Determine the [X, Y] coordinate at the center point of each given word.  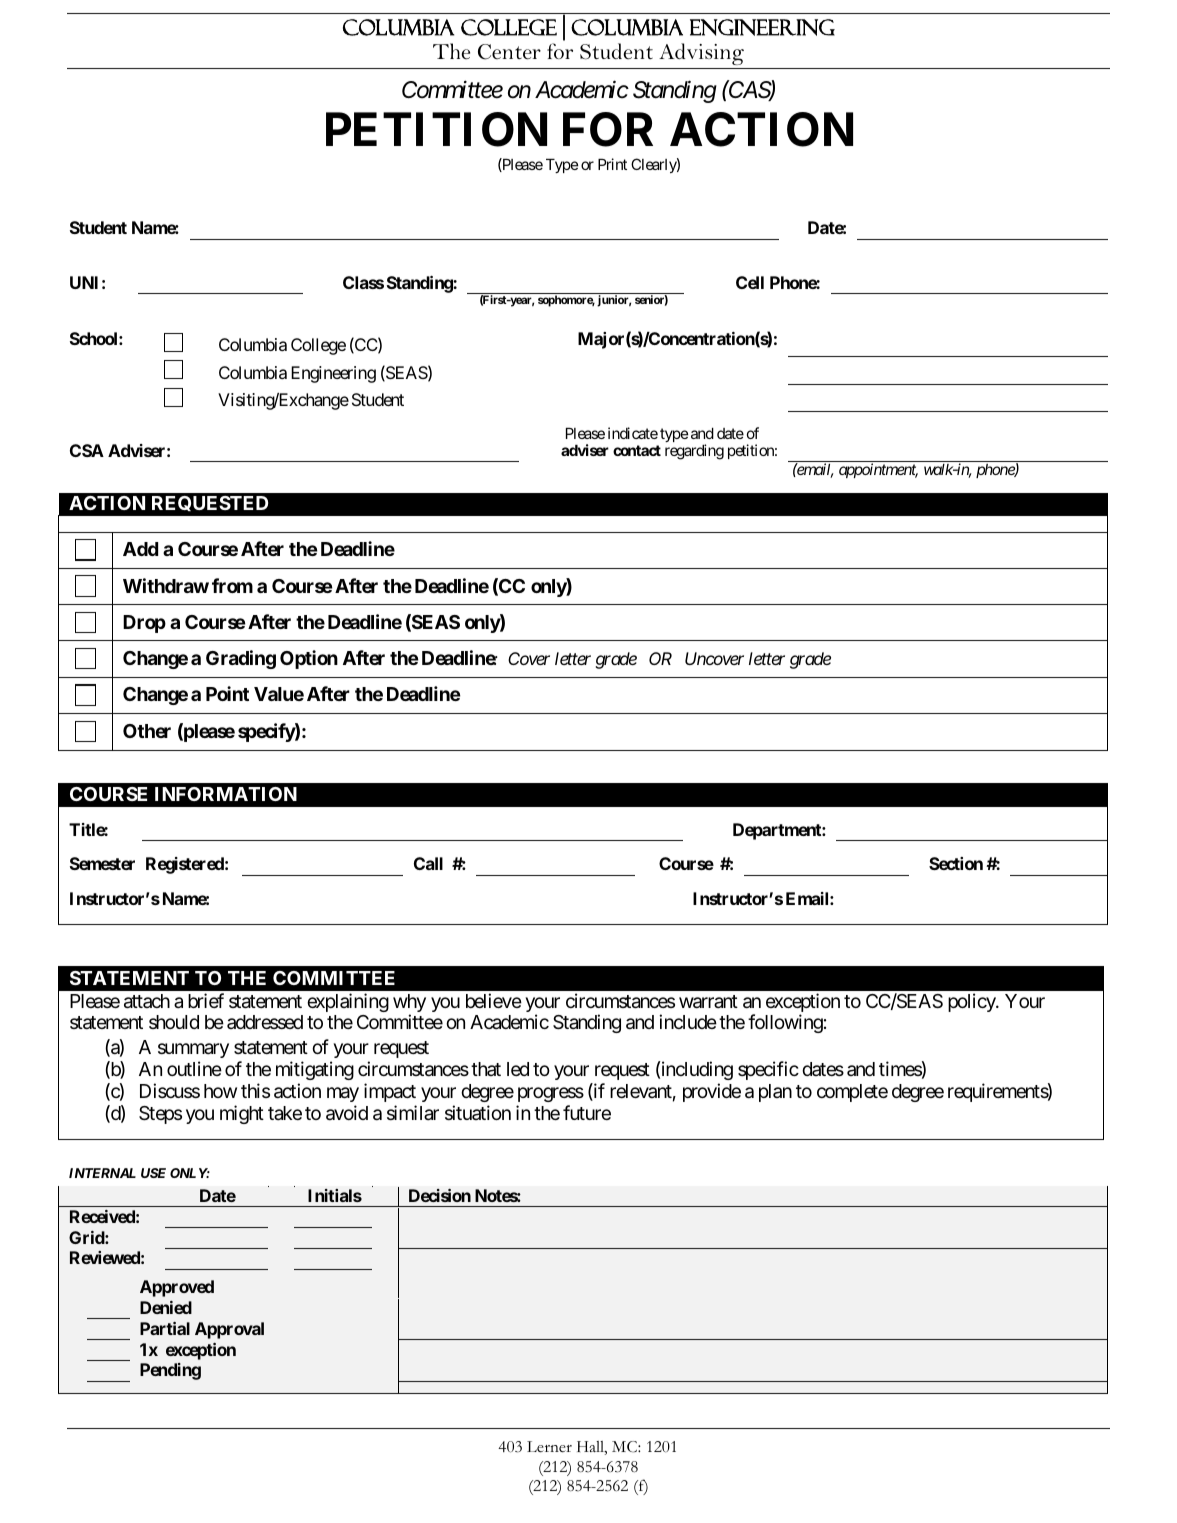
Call [428, 863]
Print [612, 164]
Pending [170, 1371]
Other [147, 731]
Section [956, 863]
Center [509, 52]
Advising [701, 54]
